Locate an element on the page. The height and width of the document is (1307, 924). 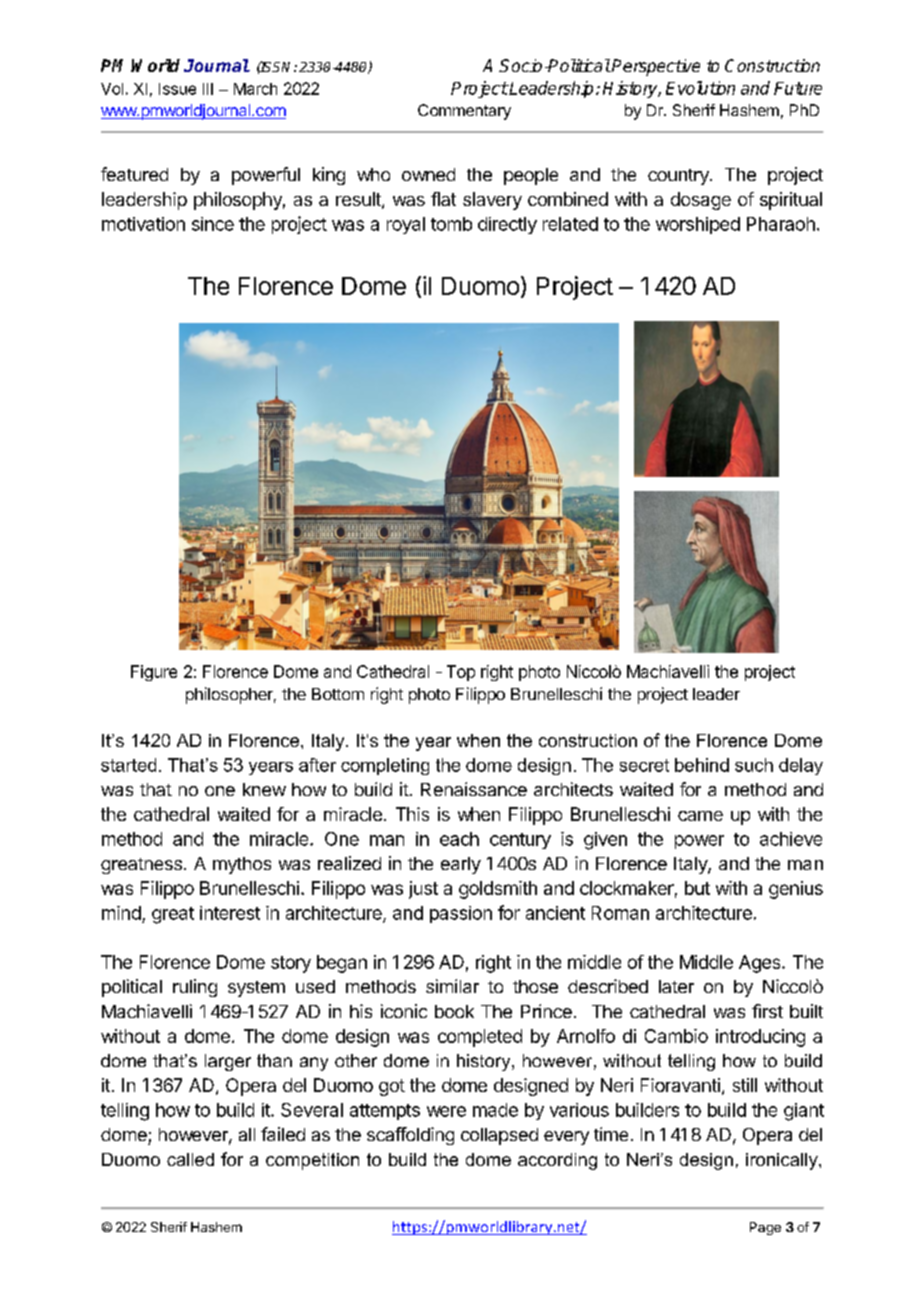
Commentary is located at coordinates (464, 112).
